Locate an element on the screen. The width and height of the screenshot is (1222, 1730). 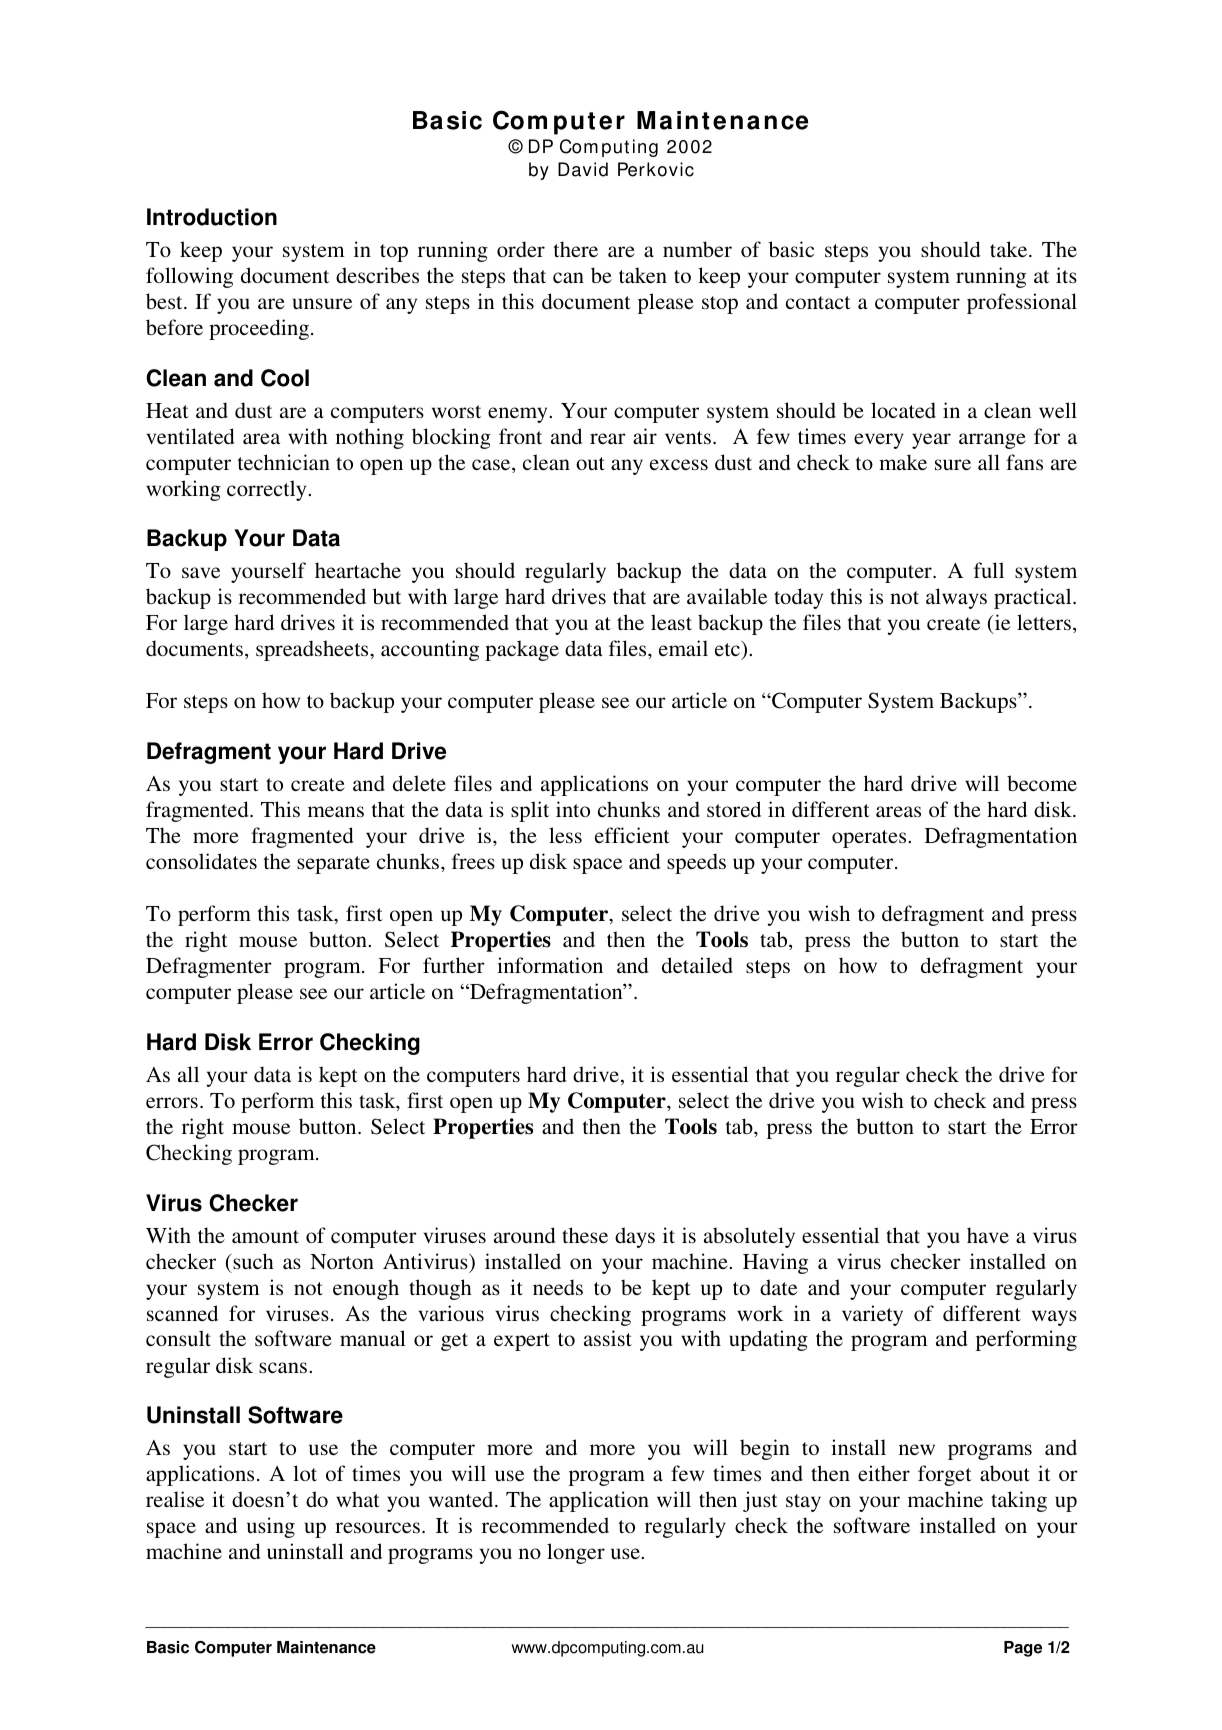
efficient is located at coordinates (632, 835).
